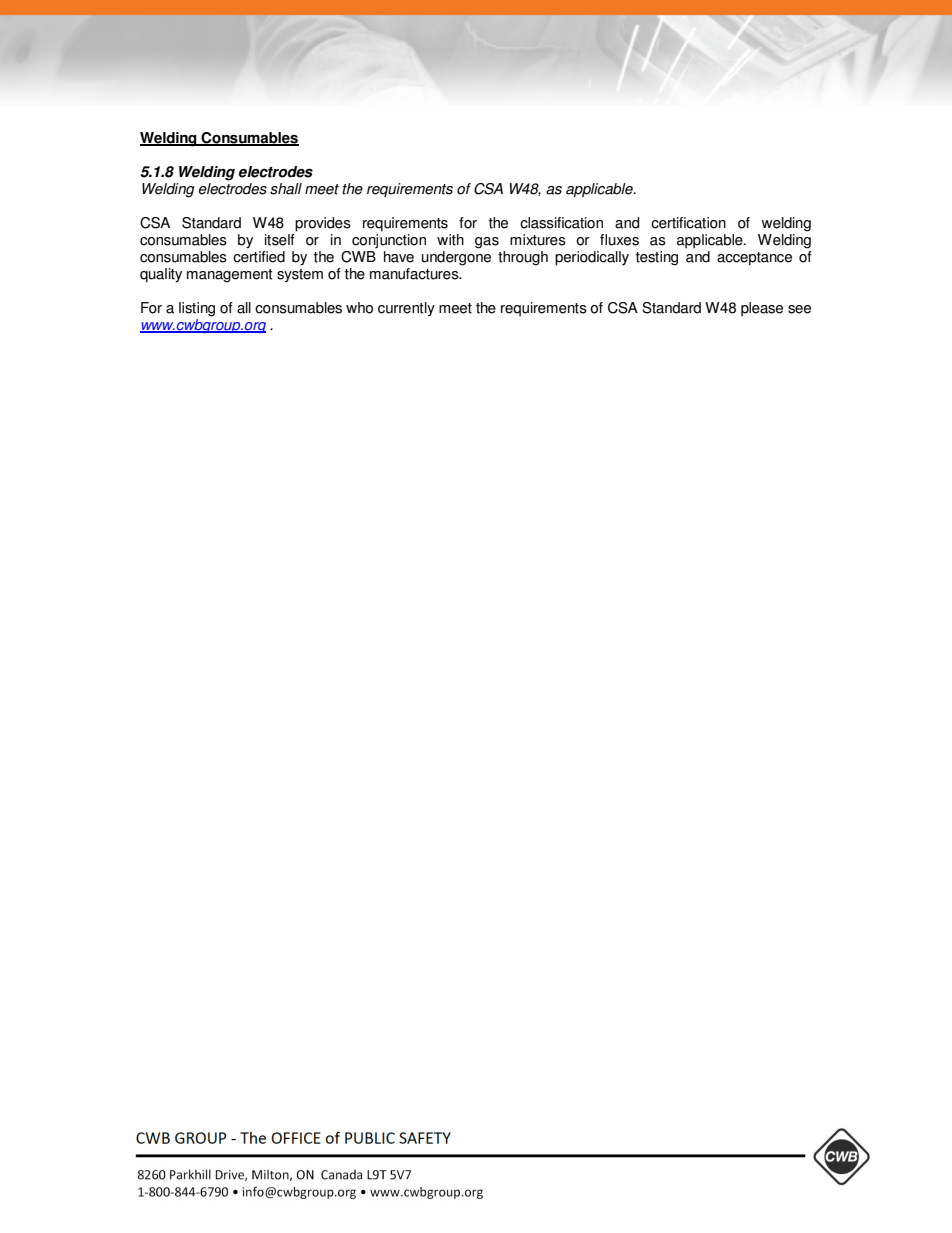 The height and width of the document is (1233, 952). What do you see at coordinates (259, 255) in the document?
I see `certified` at bounding box center [259, 255].
